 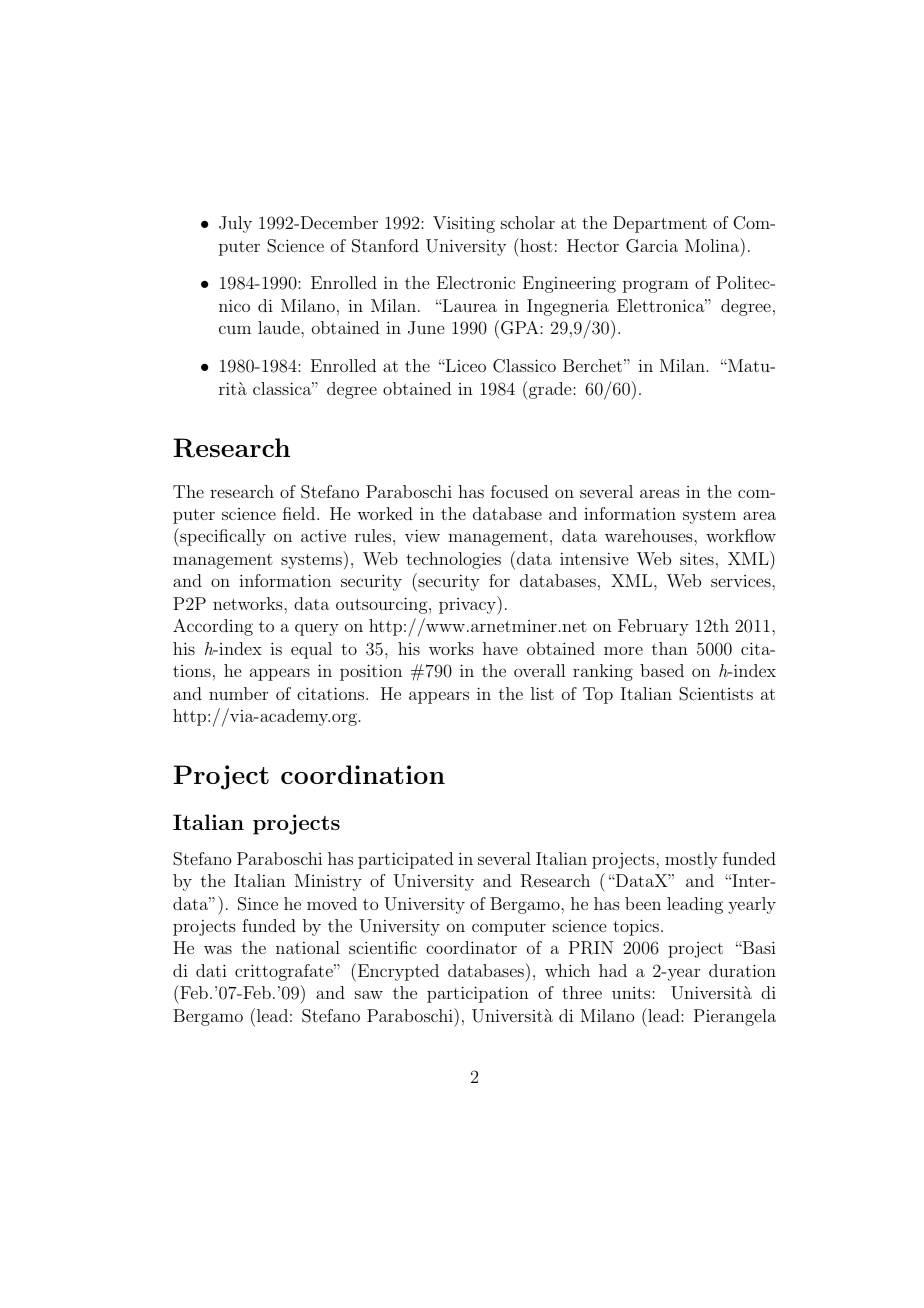 I want to click on February, so click(x=653, y=627).
